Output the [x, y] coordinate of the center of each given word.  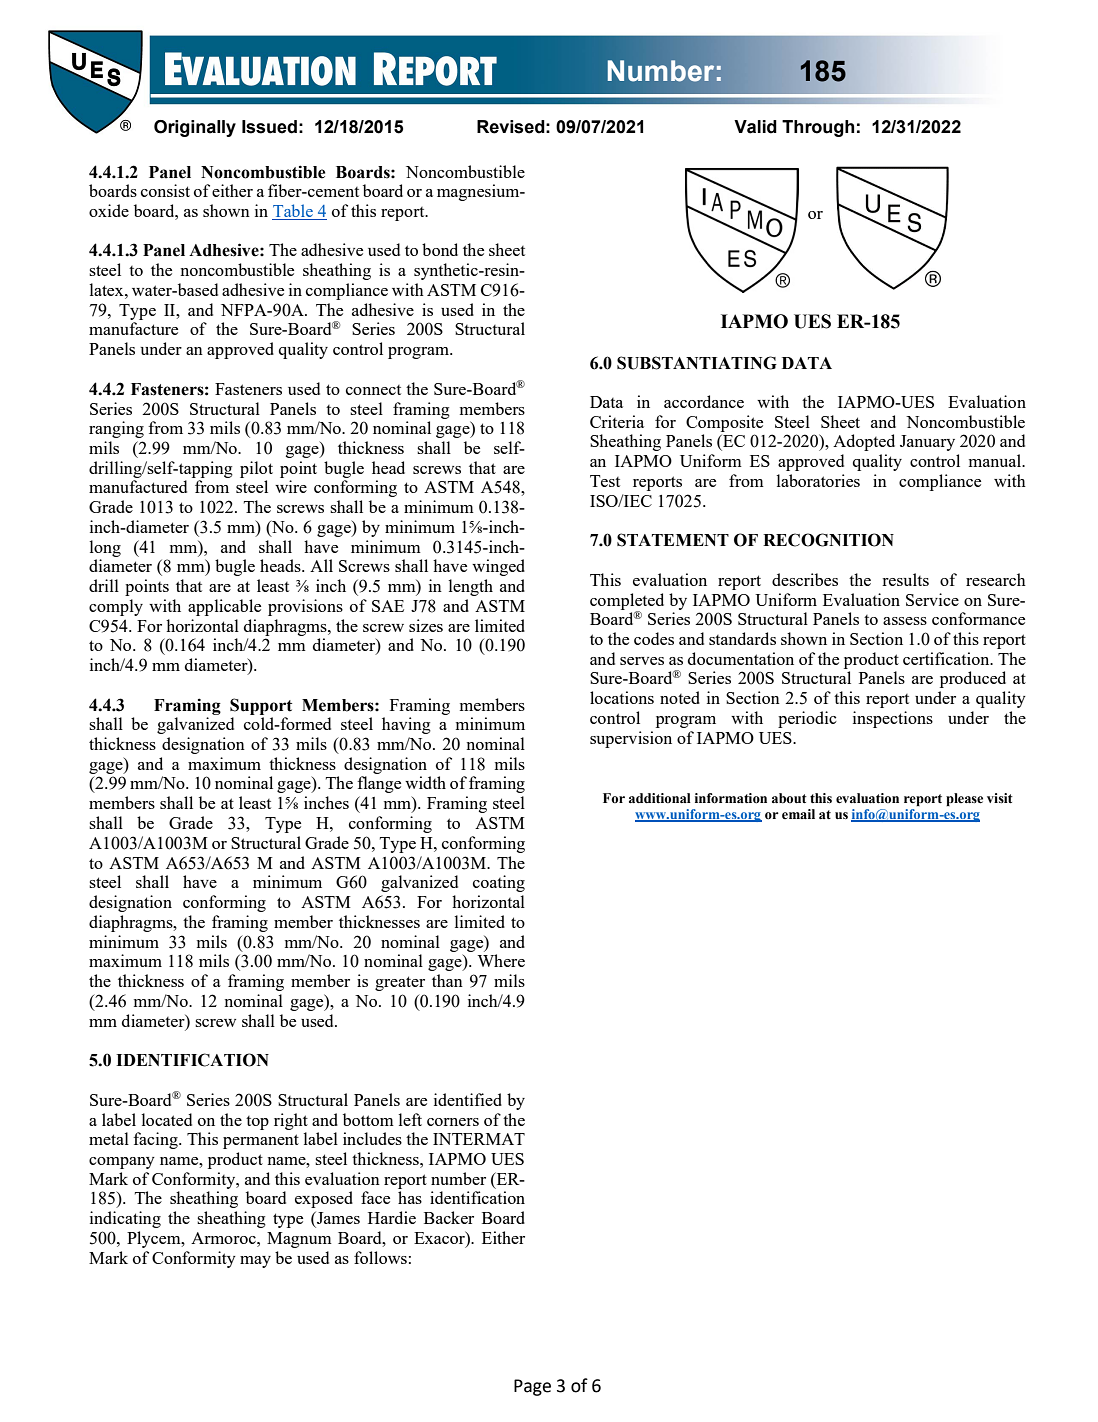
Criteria [617, 421]
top [257, 1123]
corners [453, 1122]
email [798, 814]
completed [627, 602]
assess [905, 621]
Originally [195, 128]
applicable [224, 607]
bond [440, 249]
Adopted [864, 442]
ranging [116, 429]
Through [818, 128]
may [255, 1262]
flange [379, 784]
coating [499, 883]
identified [468, 1099]
